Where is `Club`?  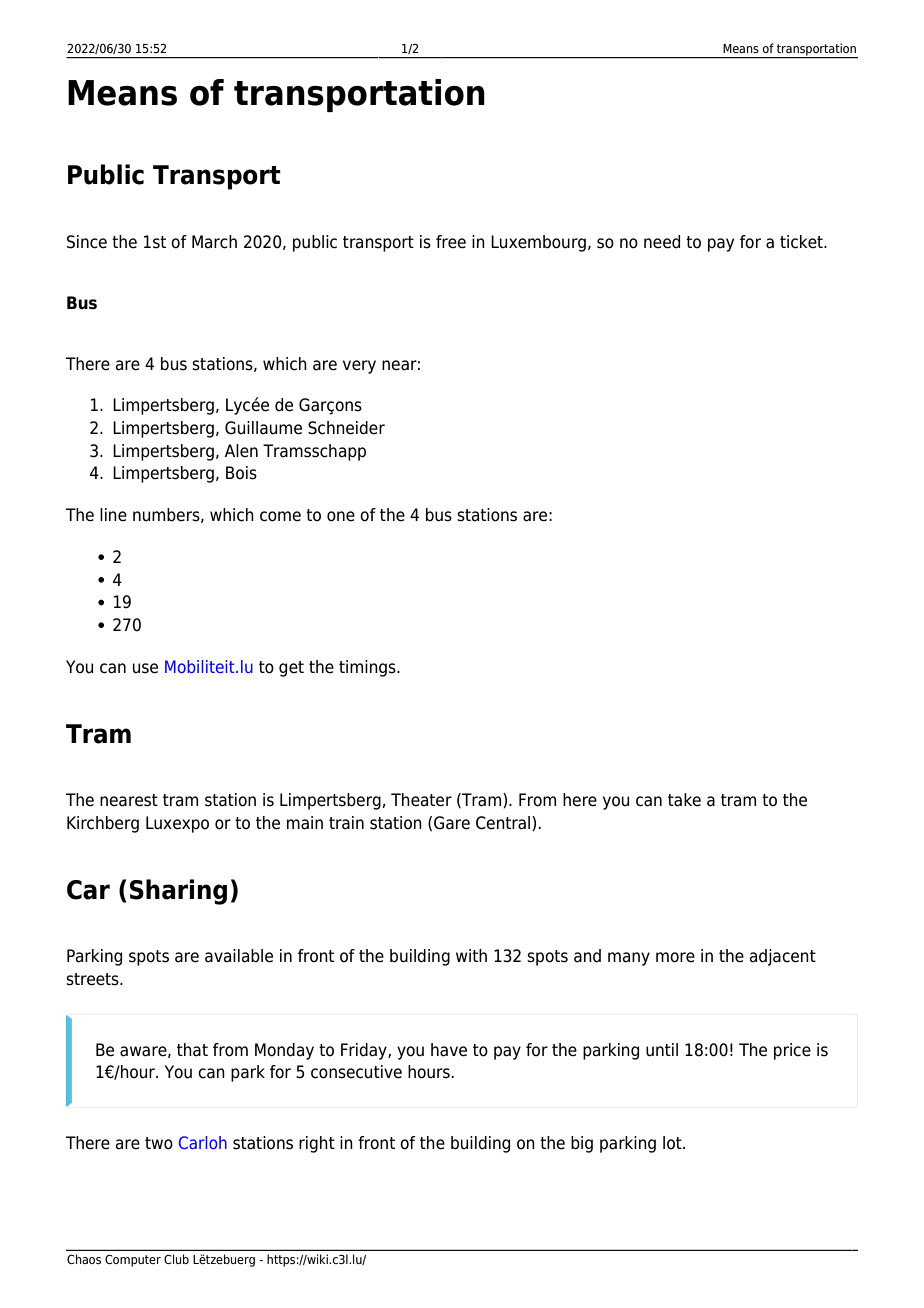
Club is located at coordinates (176, 1259).
